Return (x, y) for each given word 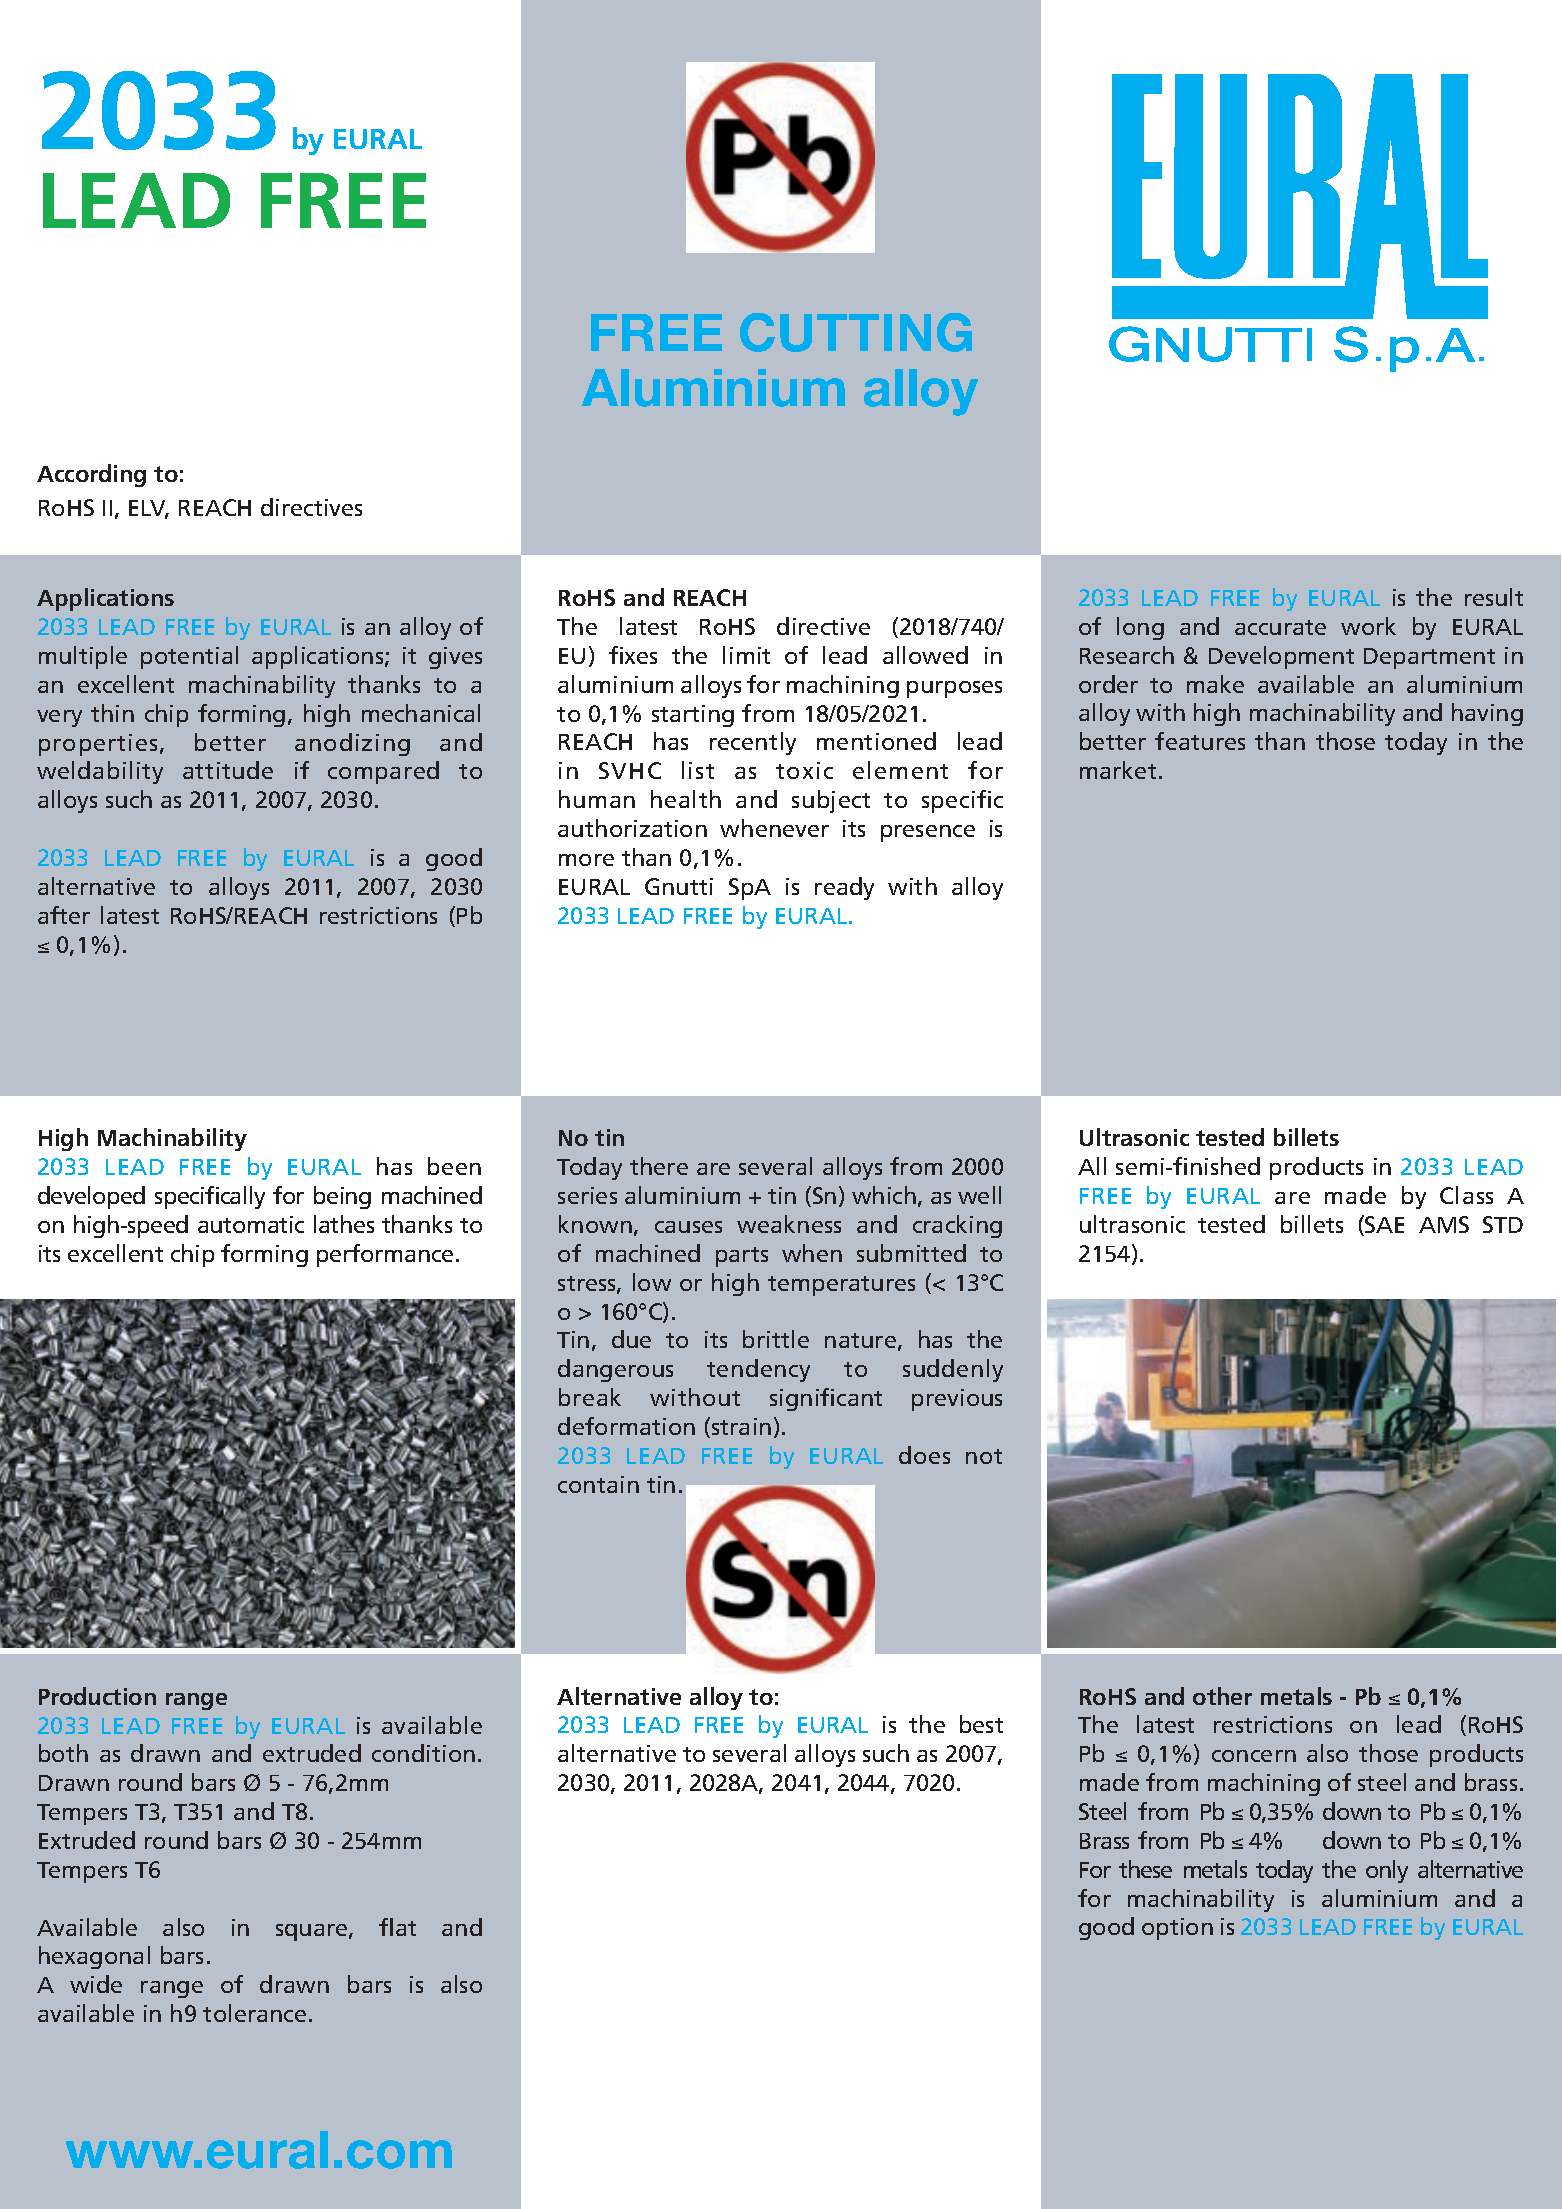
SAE (1384, 1224)
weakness (789, 1224)
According (91, 475)
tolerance (254, 2013)
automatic (251, 1224)
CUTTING (856, 332)
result (1494, 597)
